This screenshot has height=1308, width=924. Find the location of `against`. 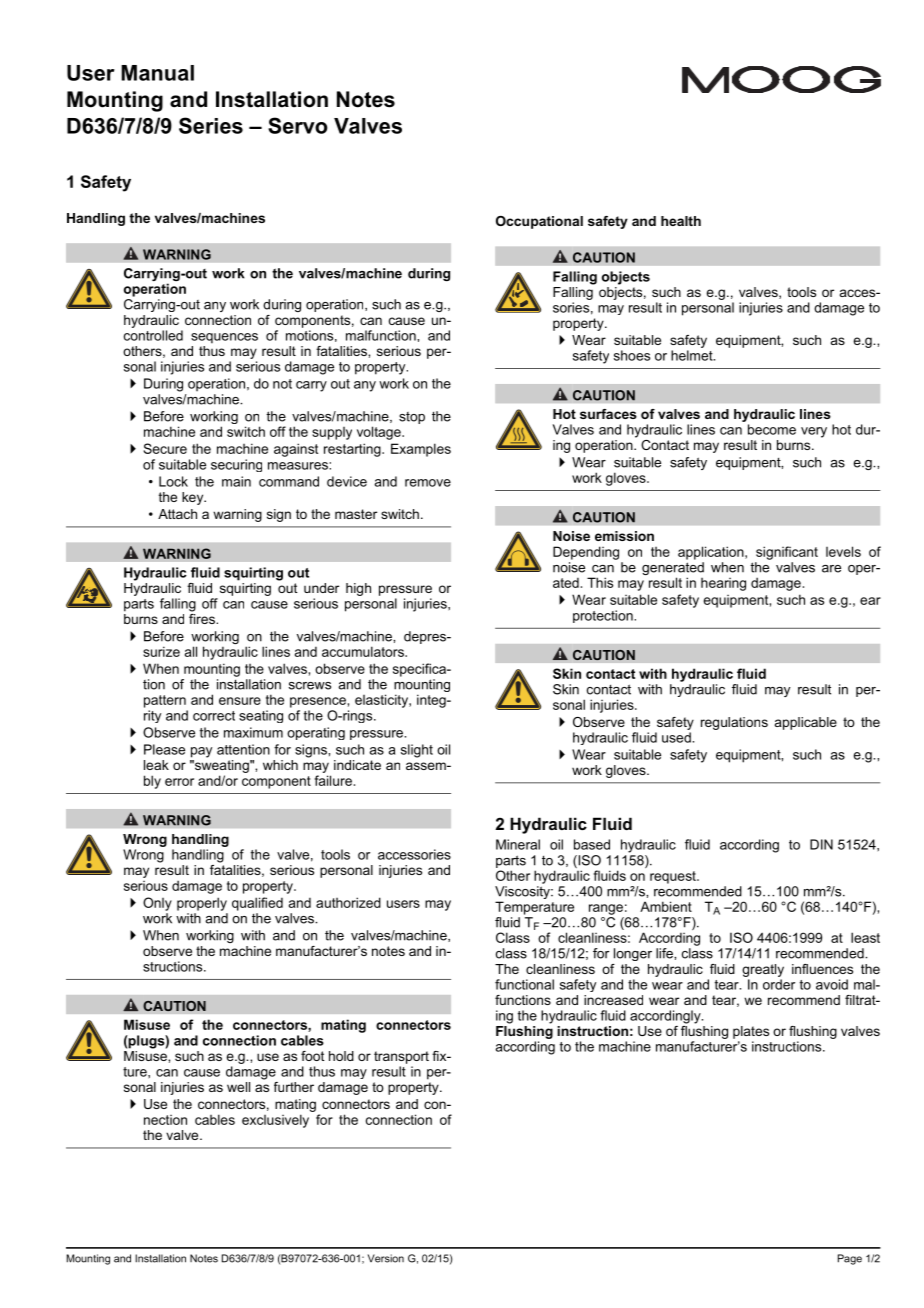

against is located at coordinates (296, 450).
